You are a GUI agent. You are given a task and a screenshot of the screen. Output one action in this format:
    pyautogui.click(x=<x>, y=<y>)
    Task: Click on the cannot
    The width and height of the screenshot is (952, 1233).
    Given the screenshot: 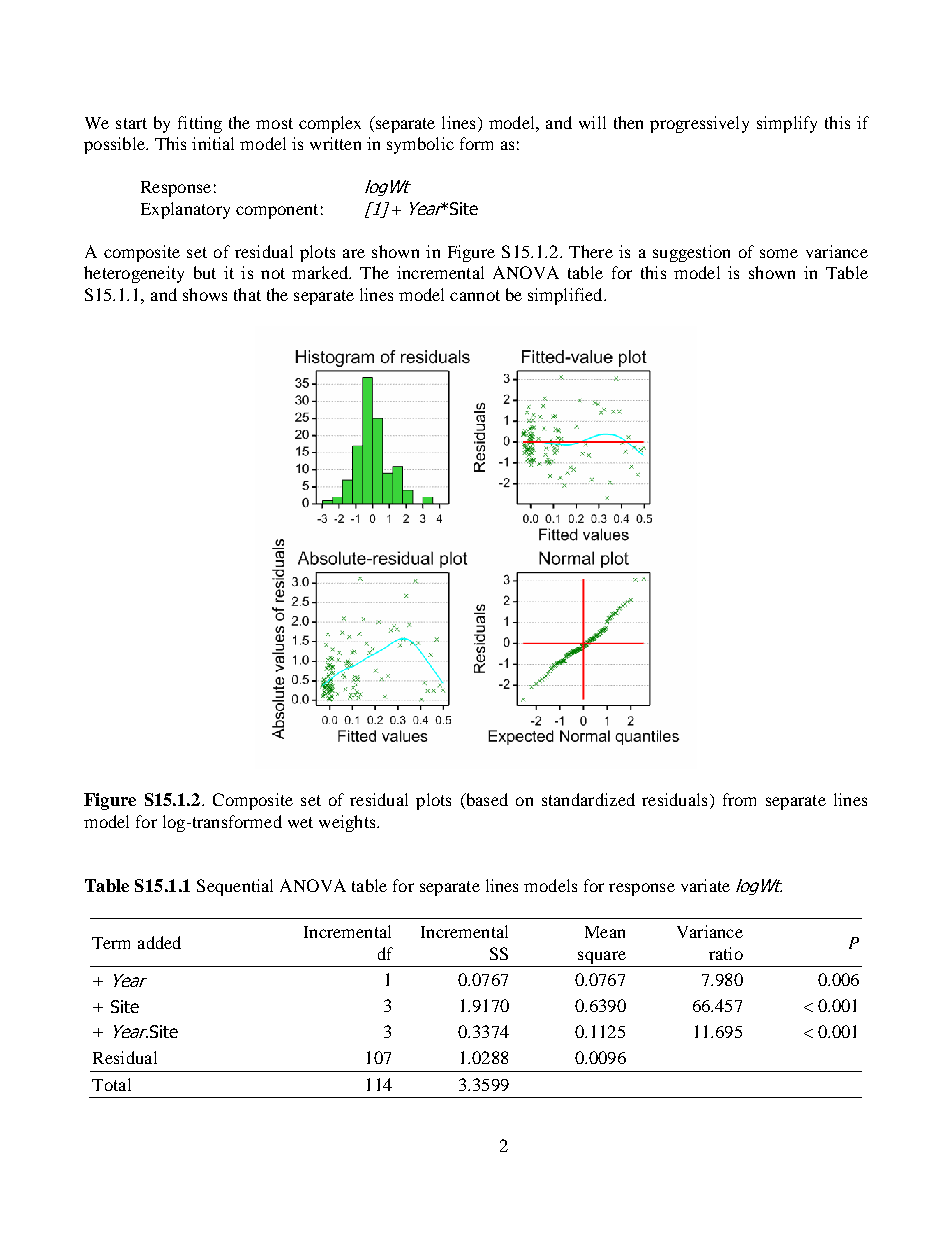 What is the action you would take?
    pyautogui.click(x=475, y=295)
